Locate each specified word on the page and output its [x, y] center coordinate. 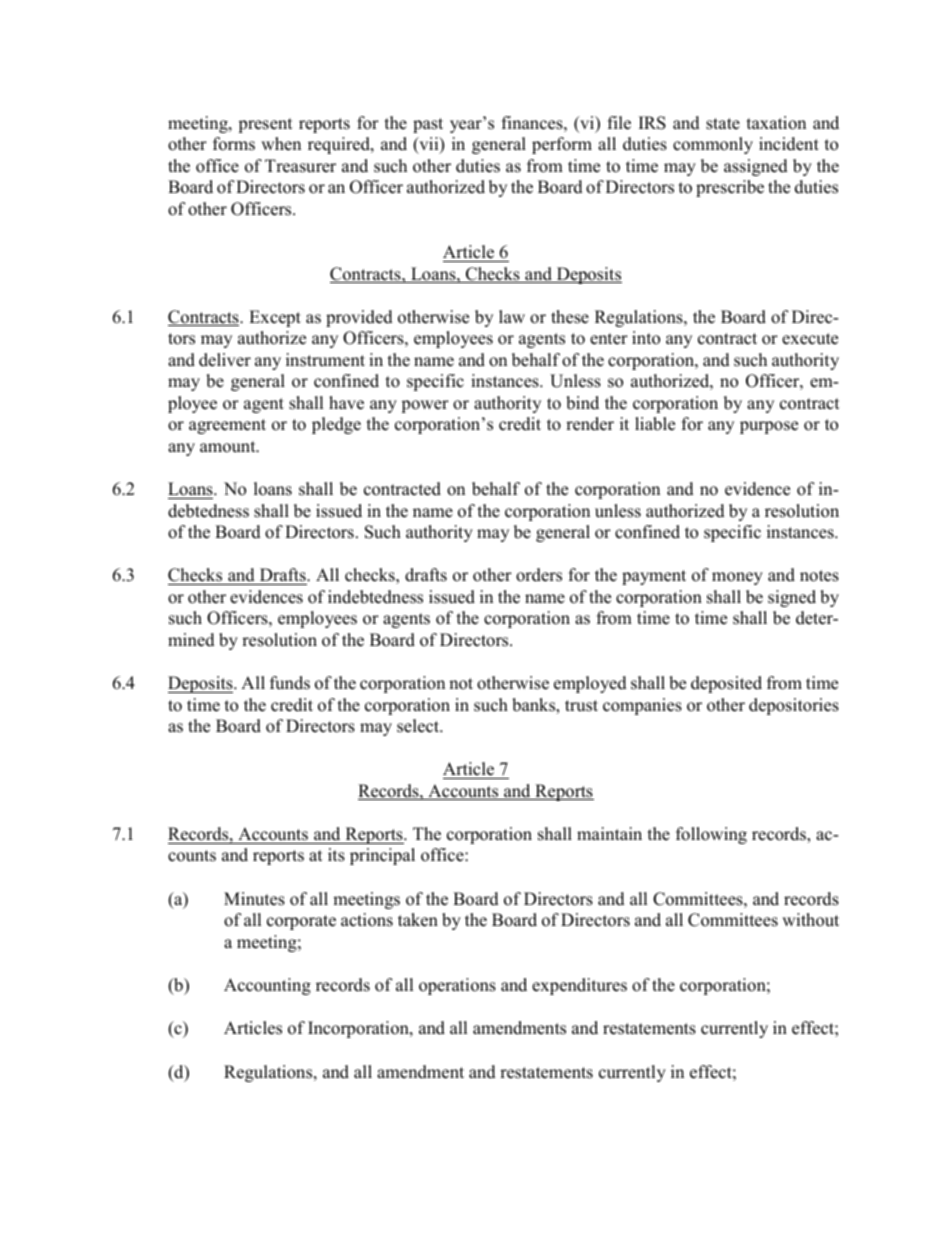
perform [562, 145]
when [281, 144]
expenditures [579, 986]
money [737, 578]
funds [290, 683]
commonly [713, 145]
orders [539, 575]
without [810, 920]
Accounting [267, 986]
